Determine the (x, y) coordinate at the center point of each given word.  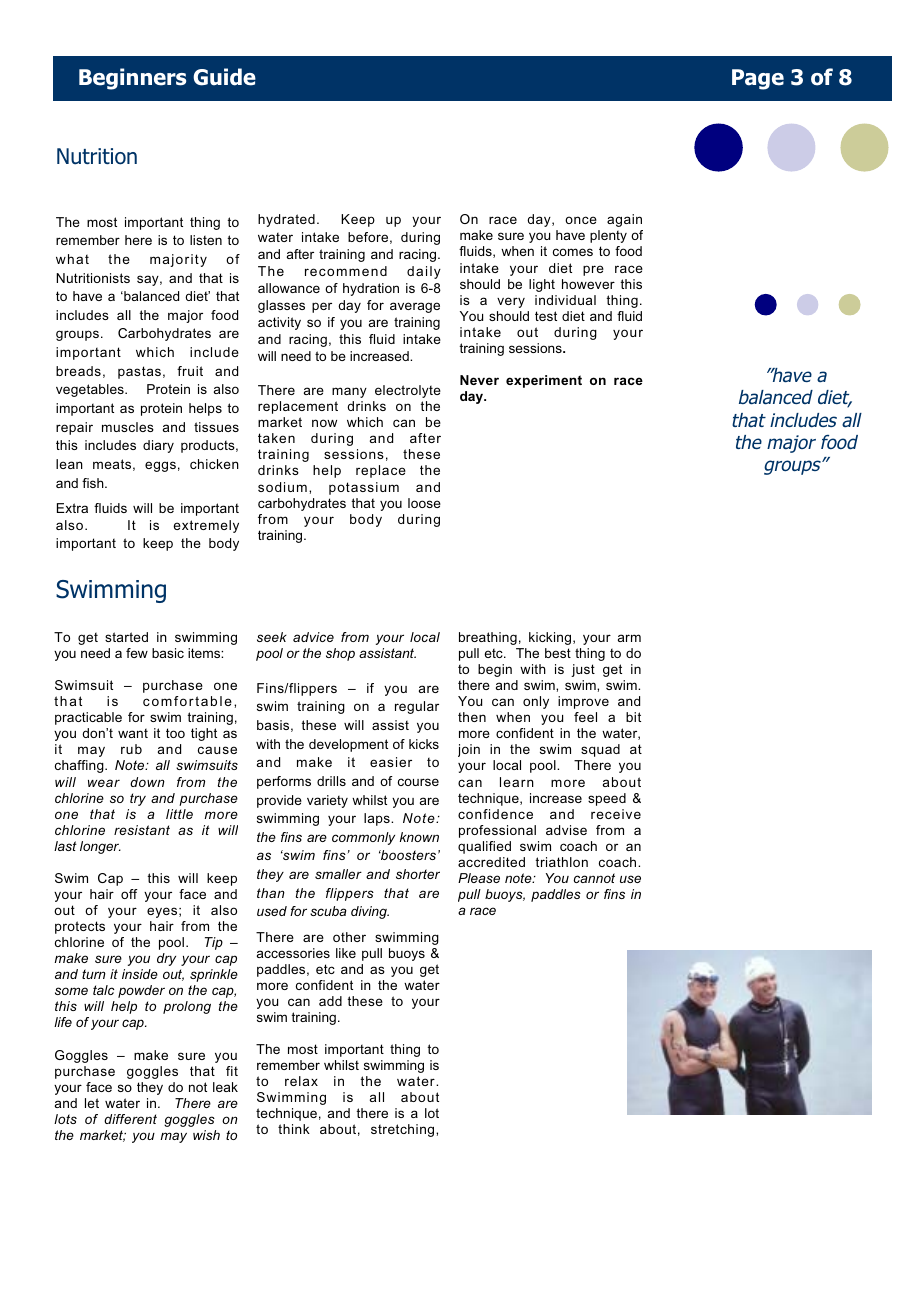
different (130, 1119)
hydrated (286, 220)
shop (340, 654)
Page (758, 79)
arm (629, 638)
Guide (224, 77)
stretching (404, 1130)
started (126, 637)
